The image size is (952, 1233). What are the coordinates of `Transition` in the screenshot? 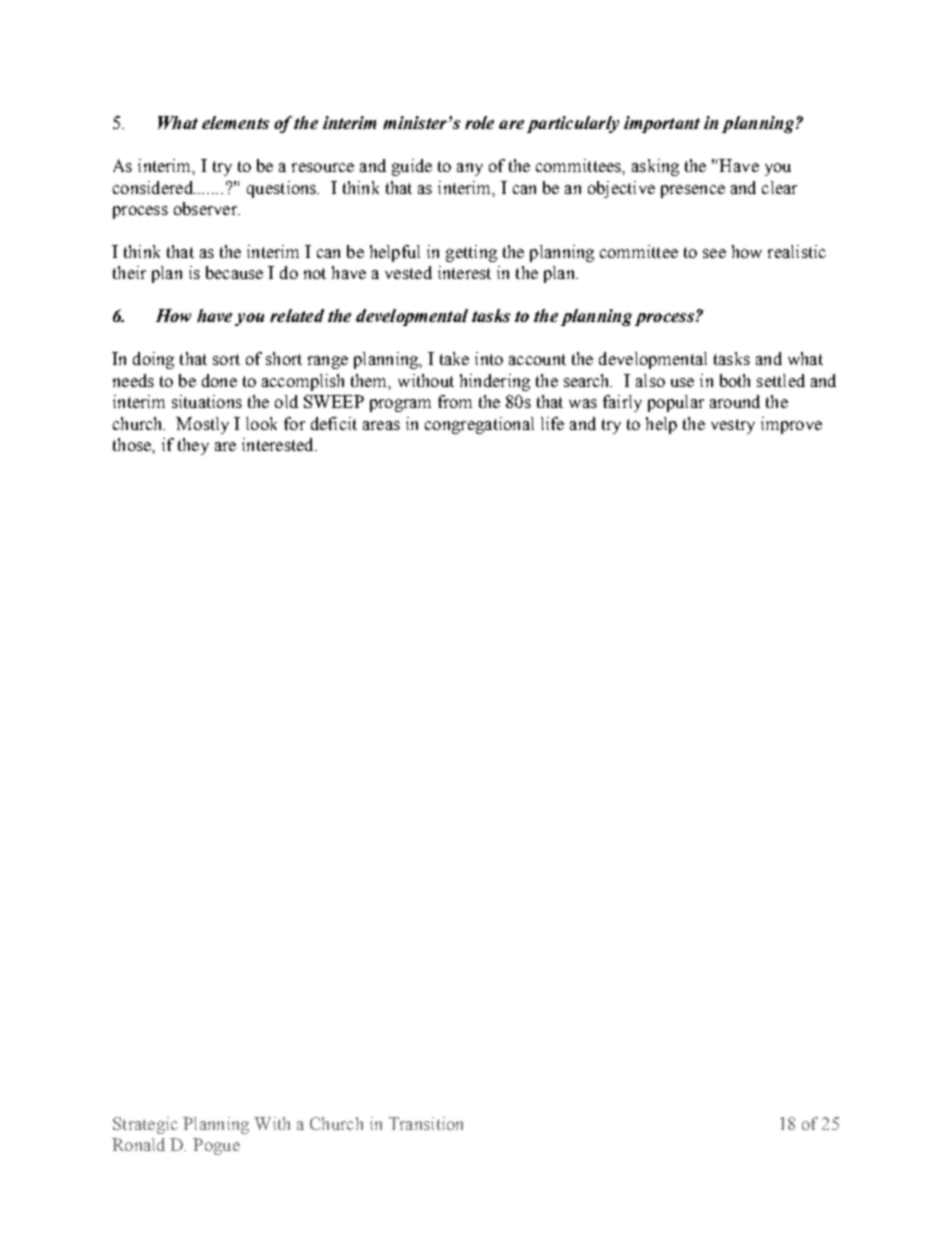 It's located at (426, 1123).
